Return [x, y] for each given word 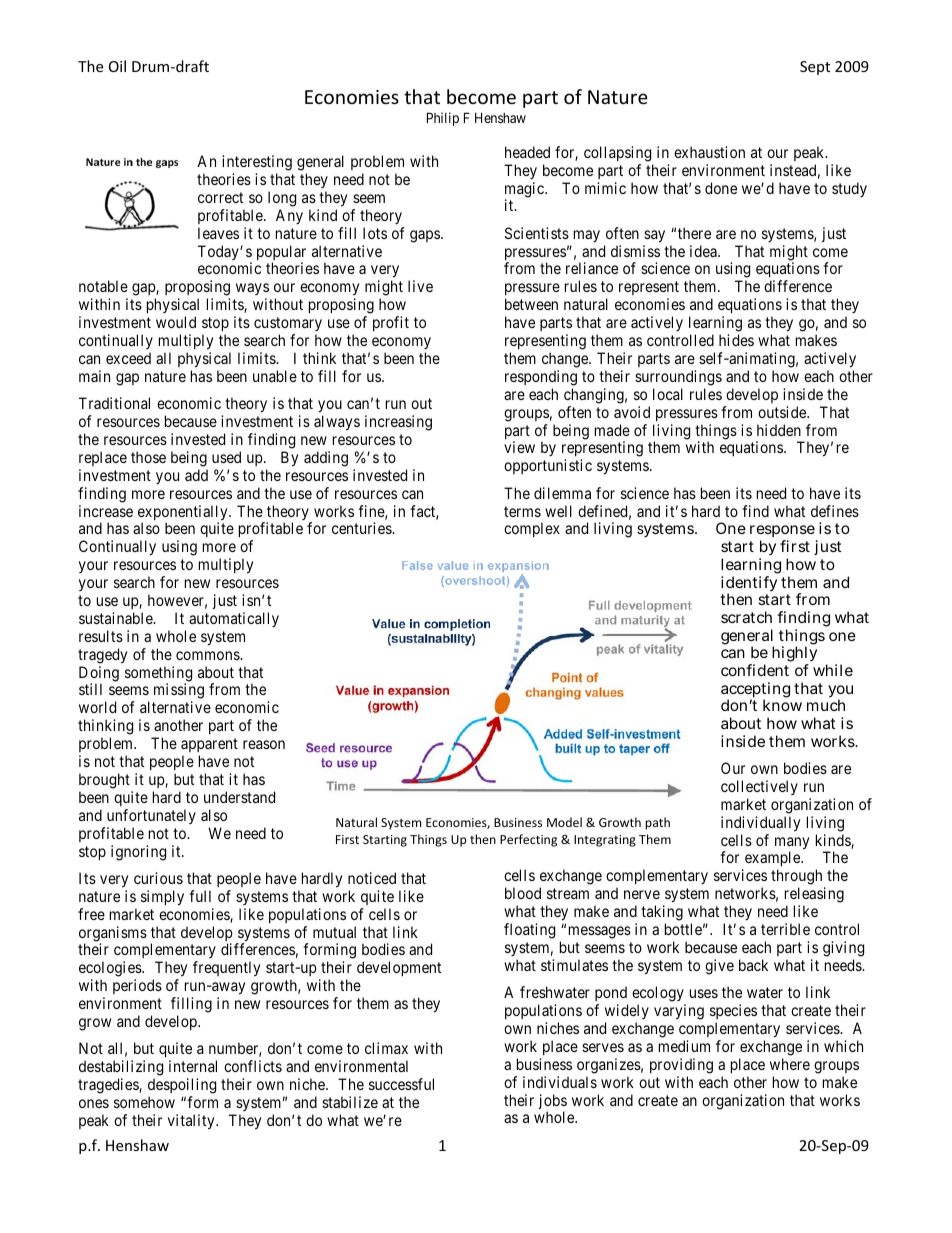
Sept [815, 68]
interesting [257, 163]
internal [193, 1066]
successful [401, 1084]
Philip [443, 119]
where [790, 1064]
